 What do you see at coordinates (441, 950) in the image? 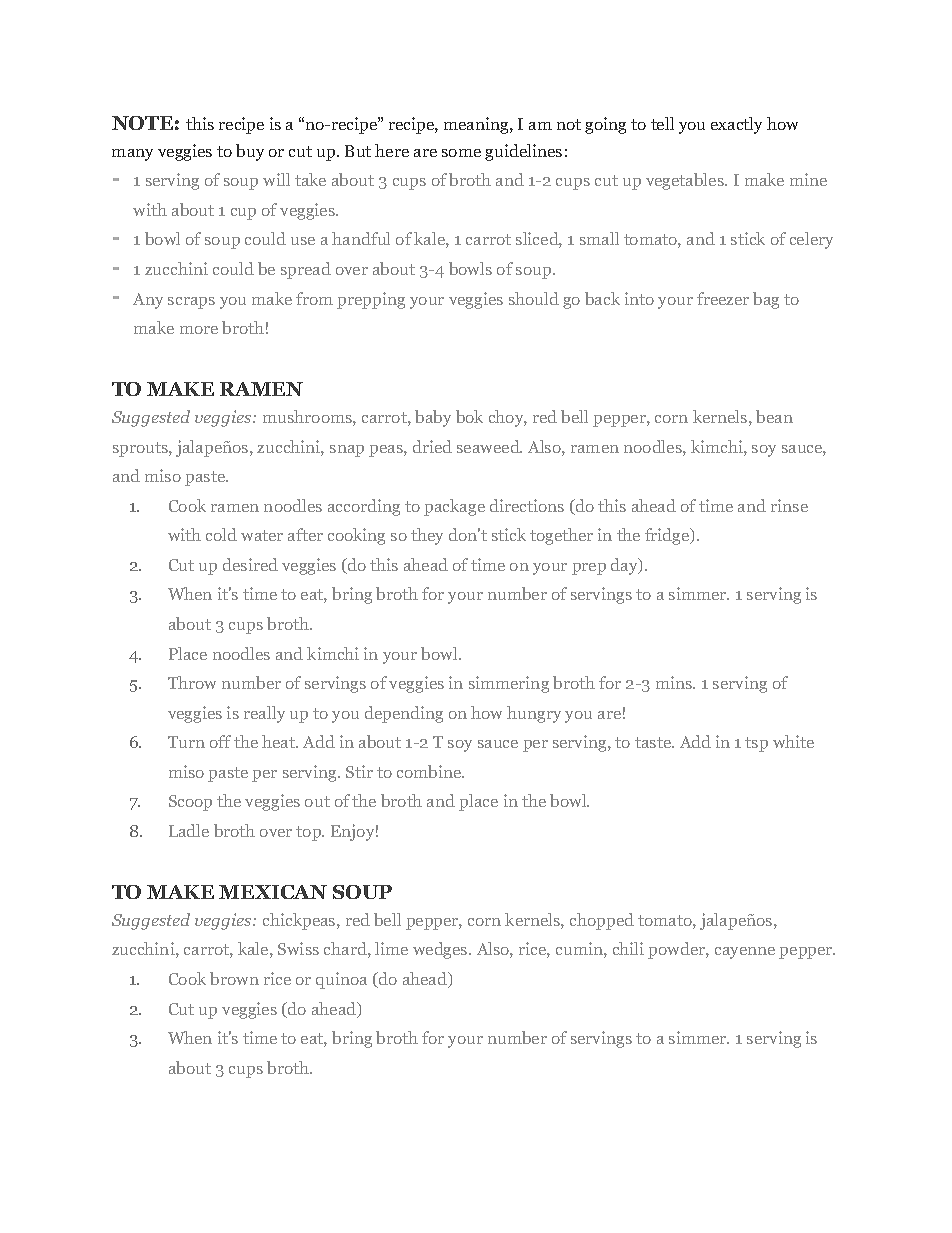
I see `wedges` at bounding box center [441, 950].
